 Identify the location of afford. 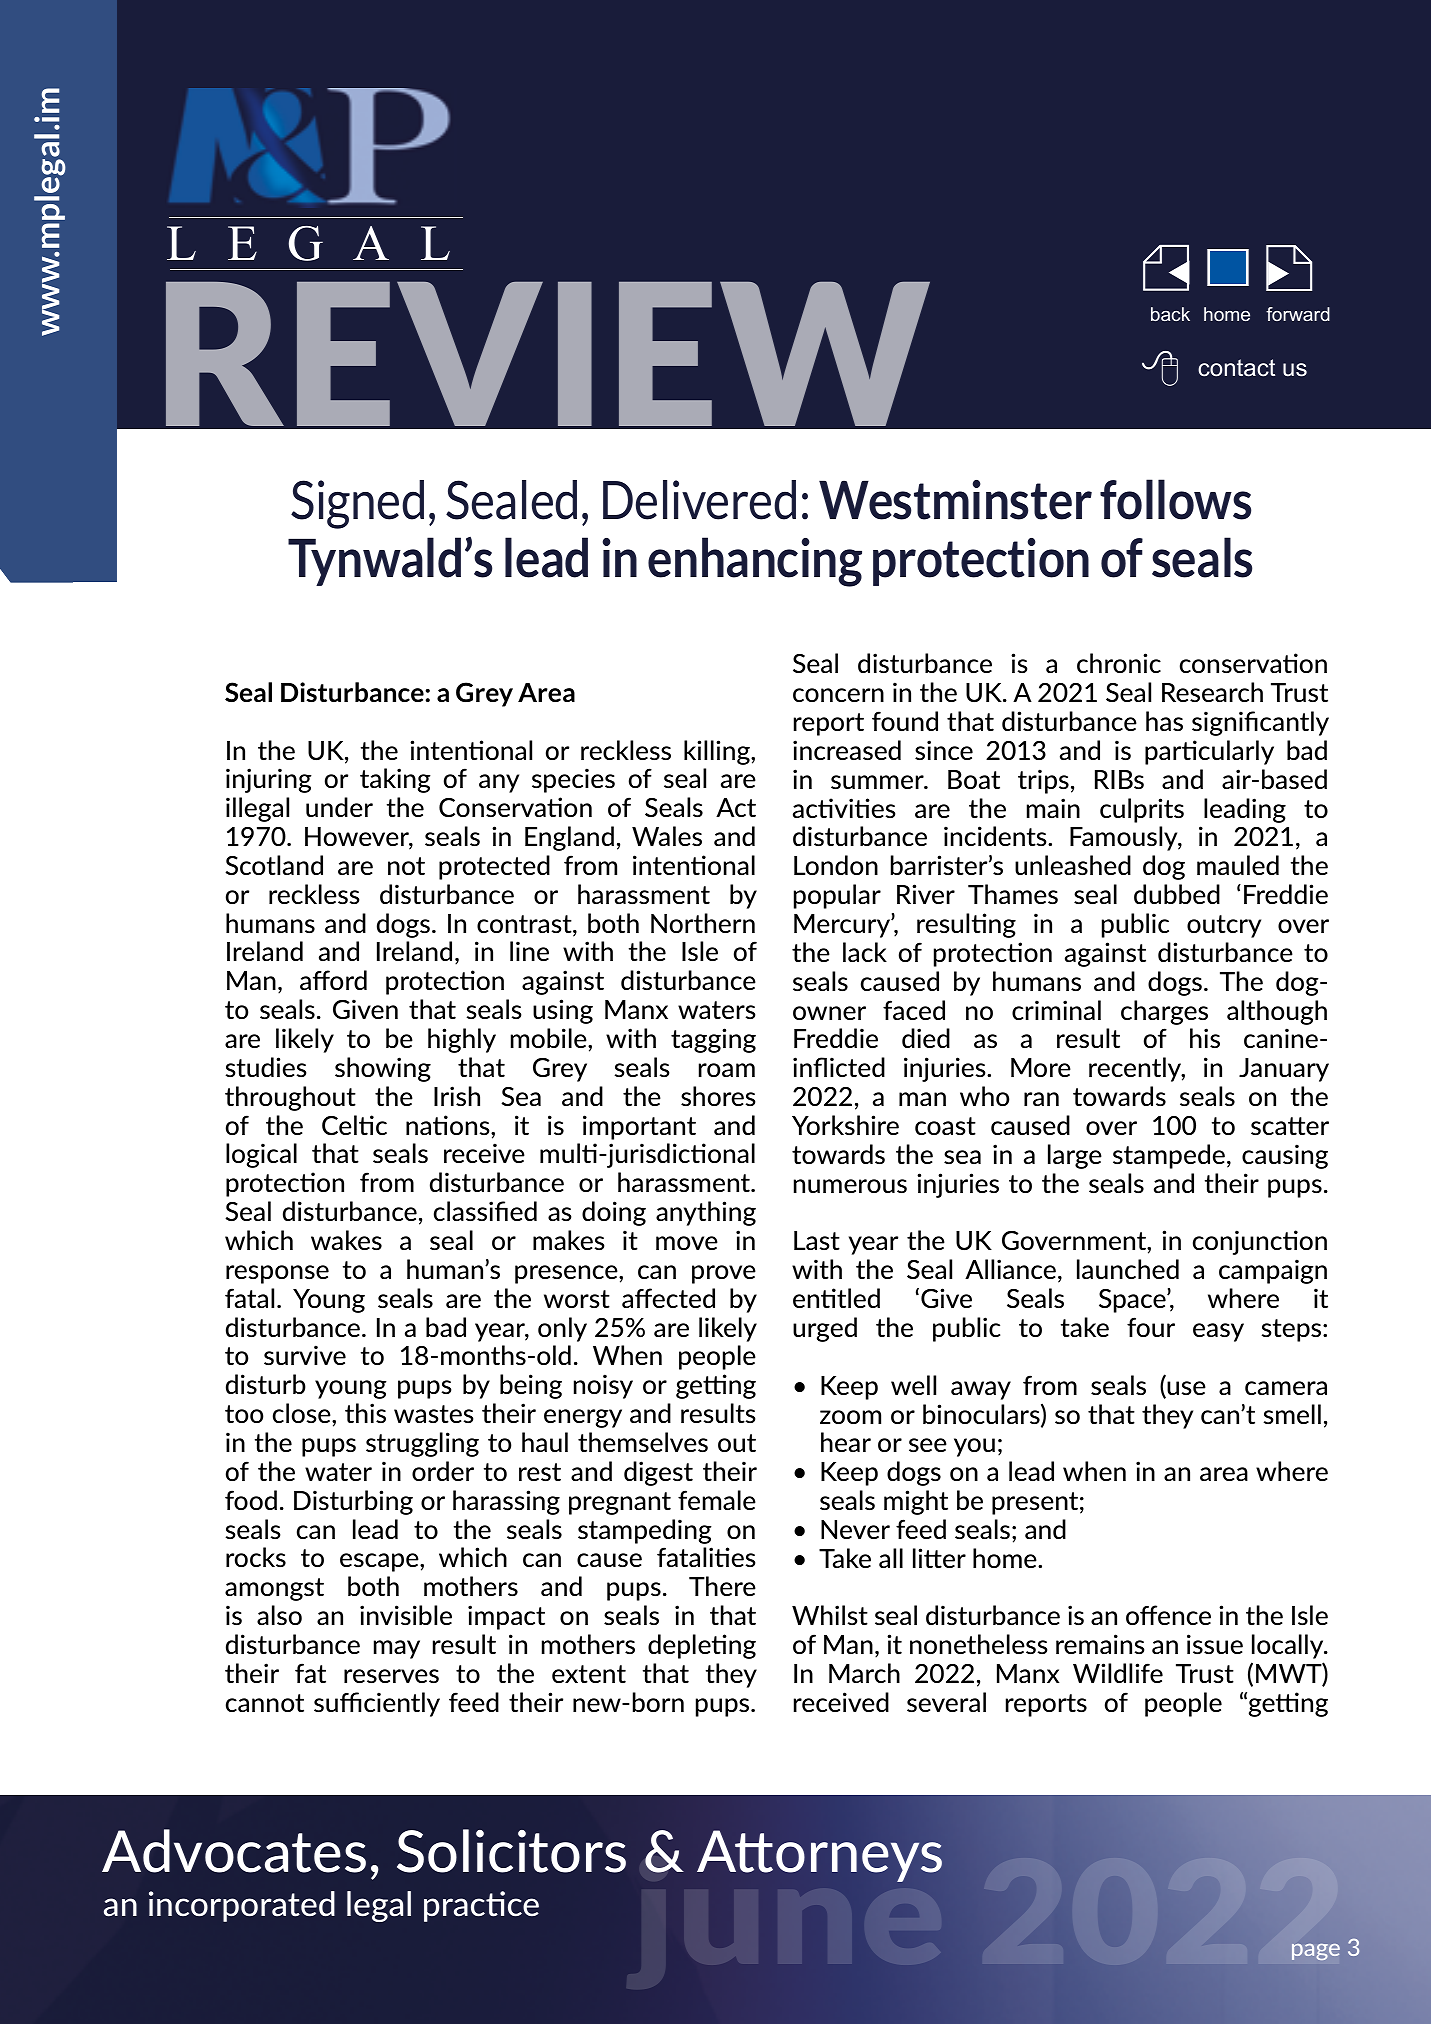
(333, 980).
